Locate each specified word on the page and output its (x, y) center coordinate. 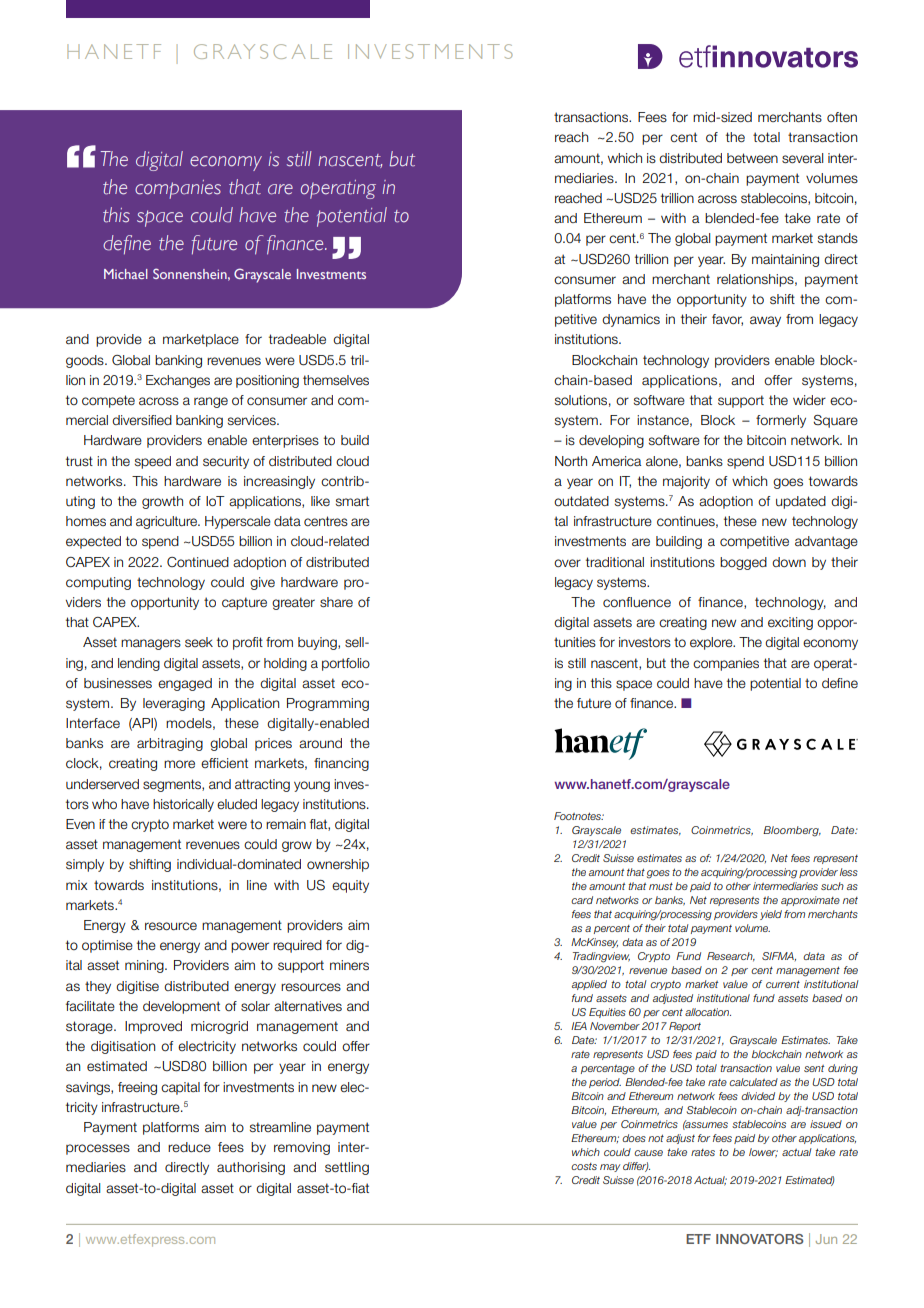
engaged (185, 684)
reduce (189, 1147)
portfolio (346, 664)
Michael (126, 274)
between (752, 158)
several (802, 158)
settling (347, 1168)
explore (712, 643)
